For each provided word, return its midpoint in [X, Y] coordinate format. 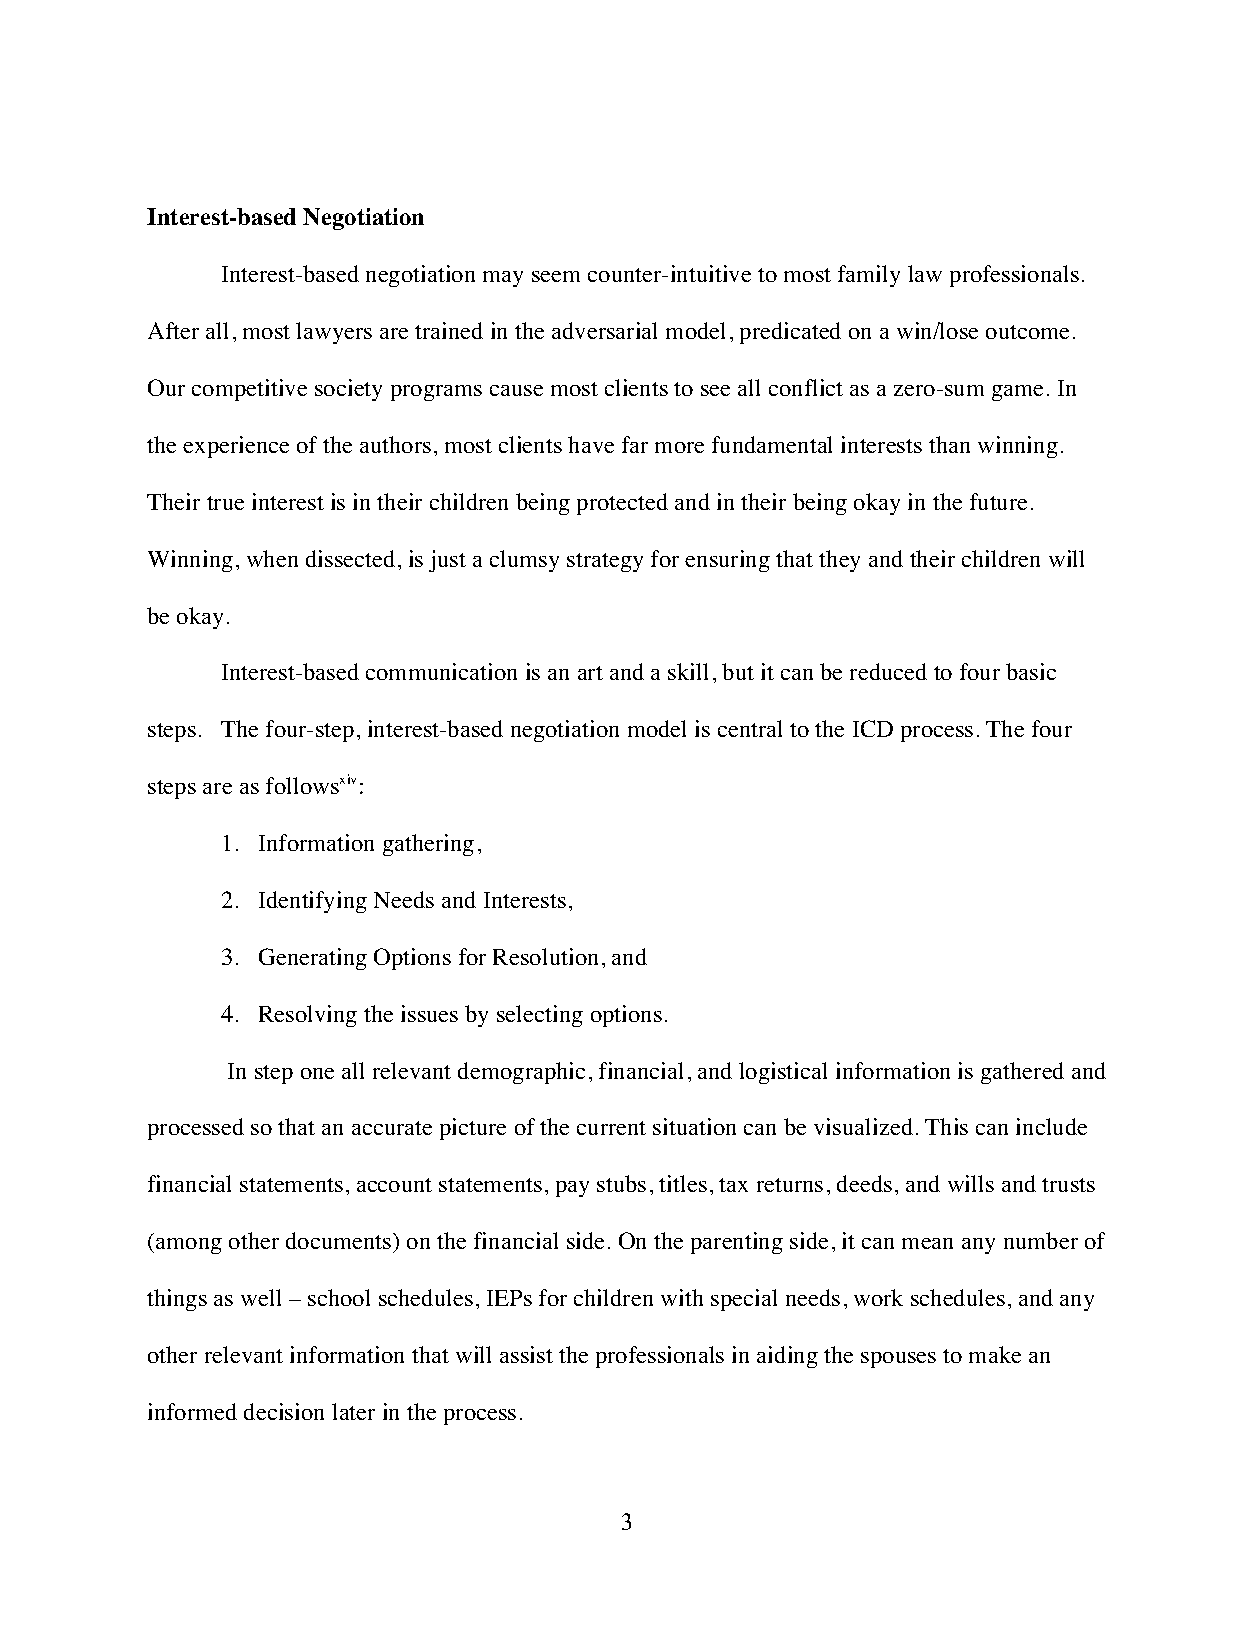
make [995, 1354]
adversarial [604, 330]
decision [284, 1411]
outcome [1027, 332]
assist [526, 1354]
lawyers [334, 333]
